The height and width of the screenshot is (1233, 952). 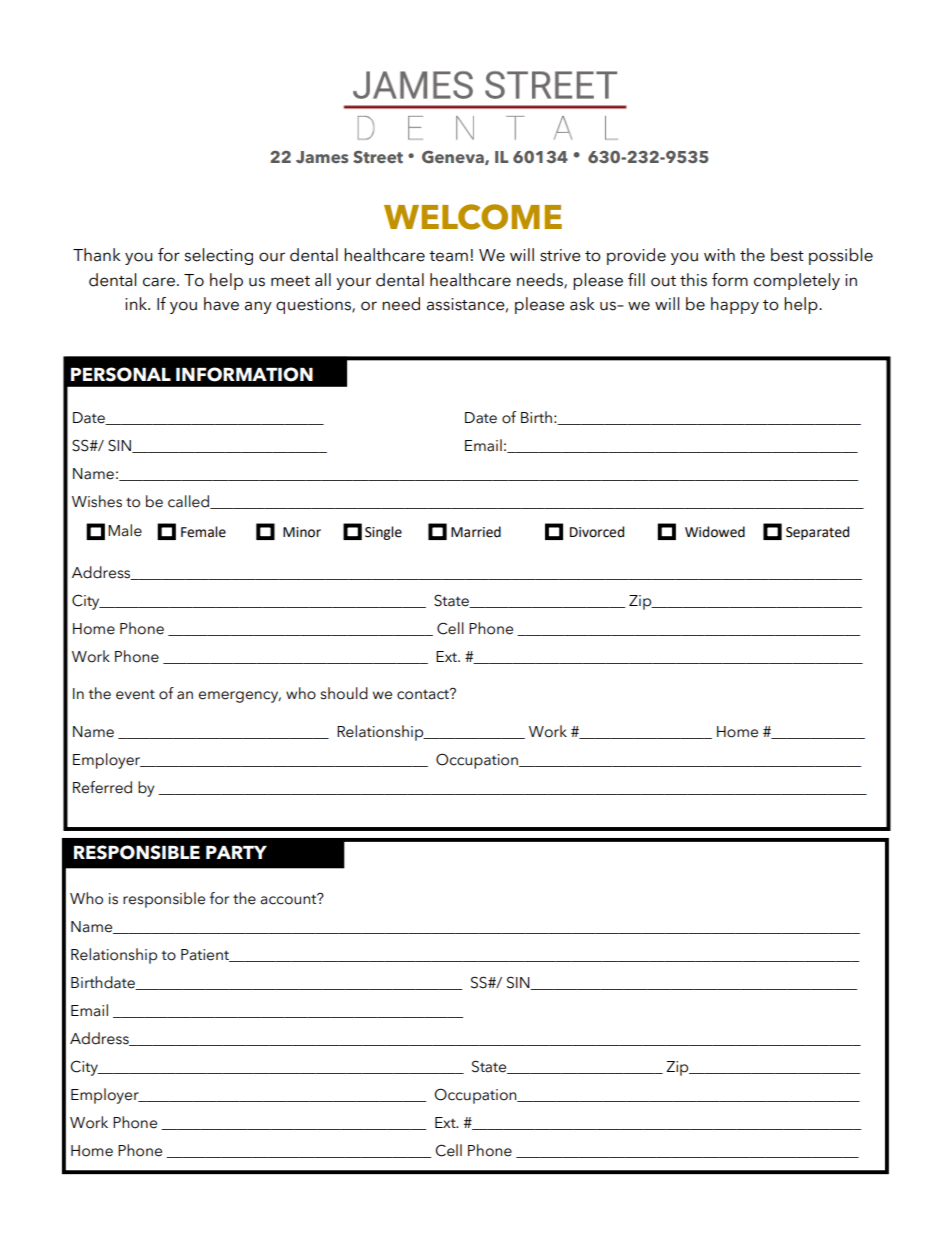 I want to click on PERSONAL, so click(x=121, y=374).
